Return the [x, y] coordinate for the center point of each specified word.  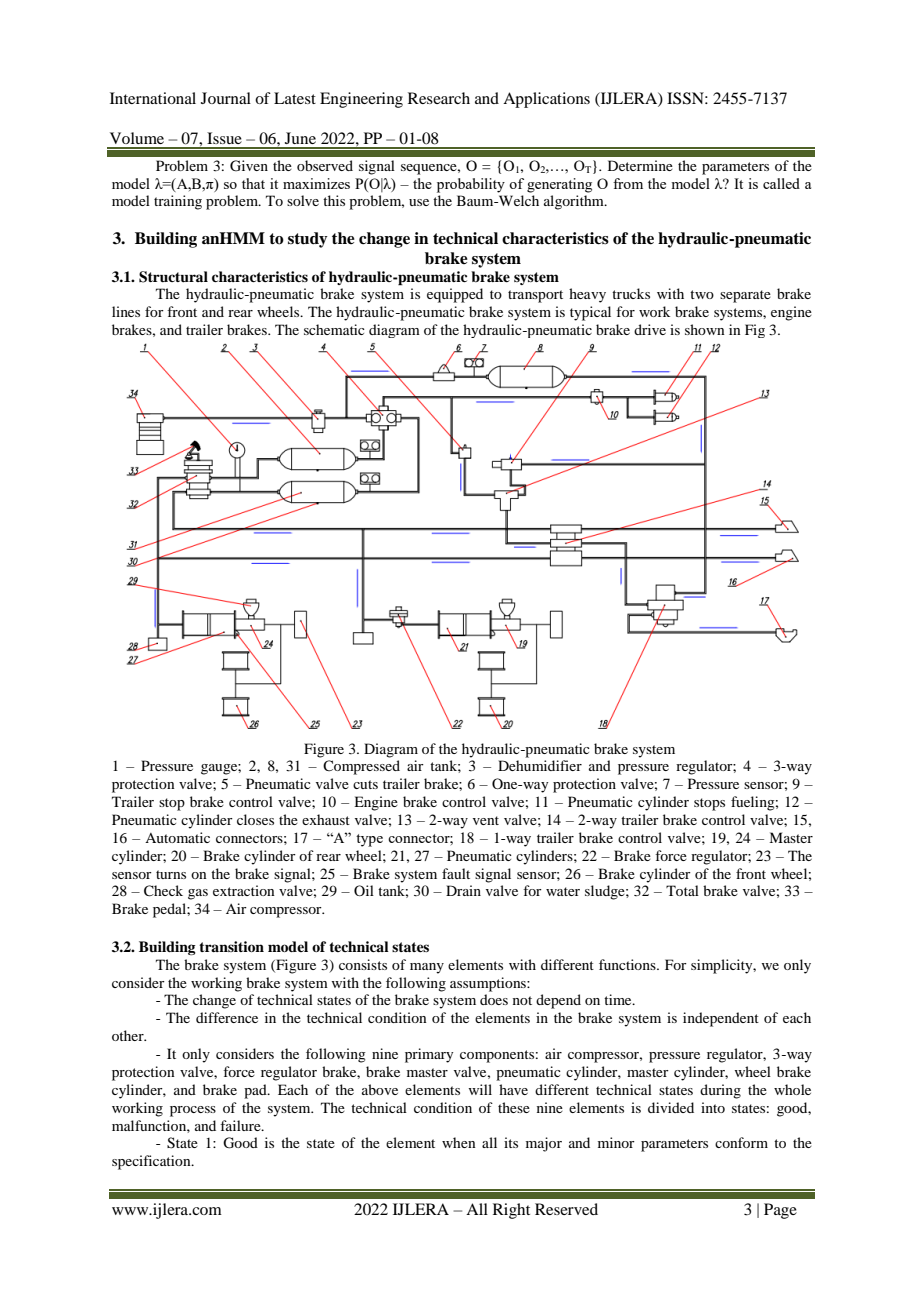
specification [152, 1162]
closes [255, 819]
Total [682, 890]
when [459, 1142]
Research [439, 98]
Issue [224, 138]
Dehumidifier [540, 765]
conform [741, 1142]
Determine [640, 165]
